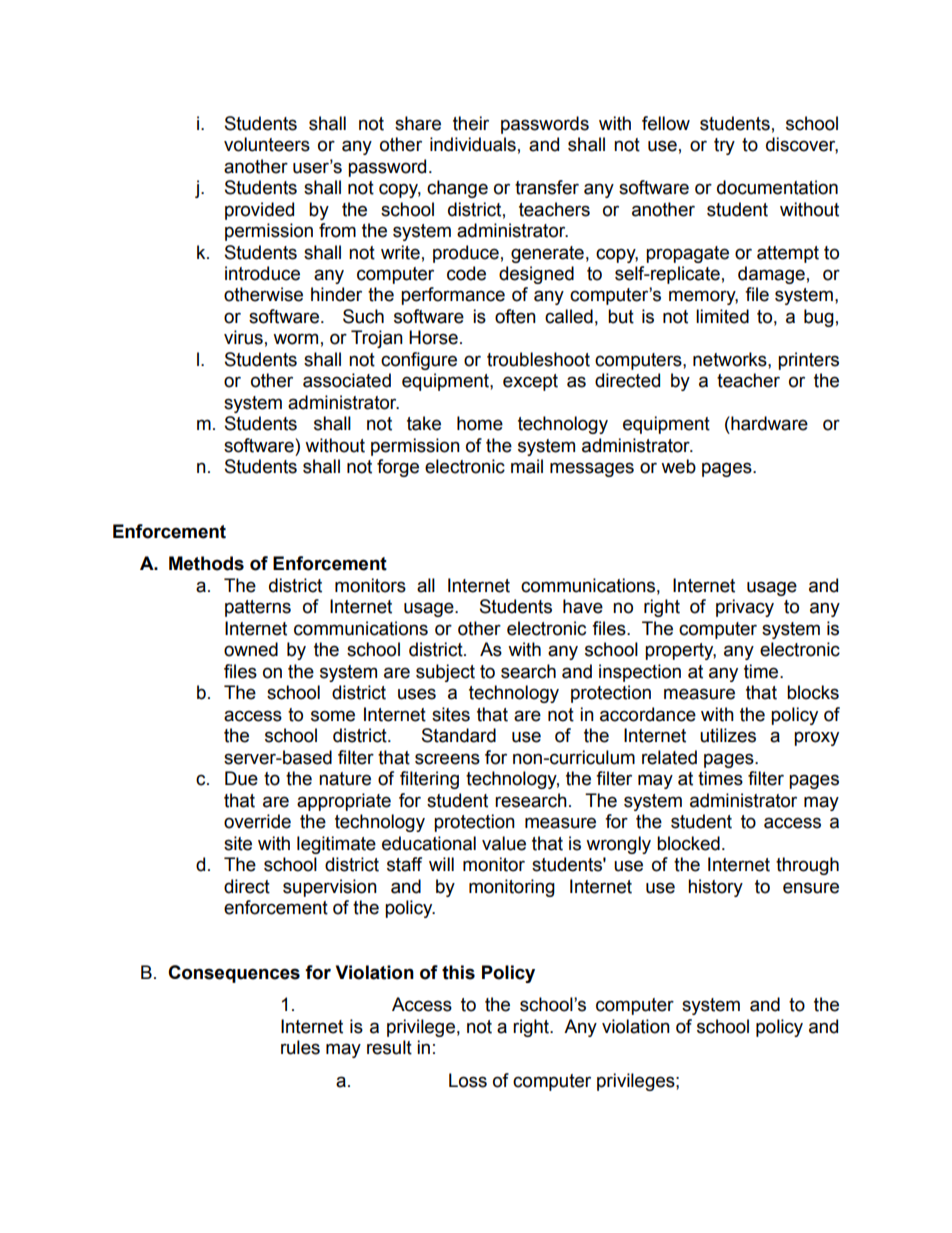 This image has width=952, height=1233. I want to click on worm, so click(295, 339).
